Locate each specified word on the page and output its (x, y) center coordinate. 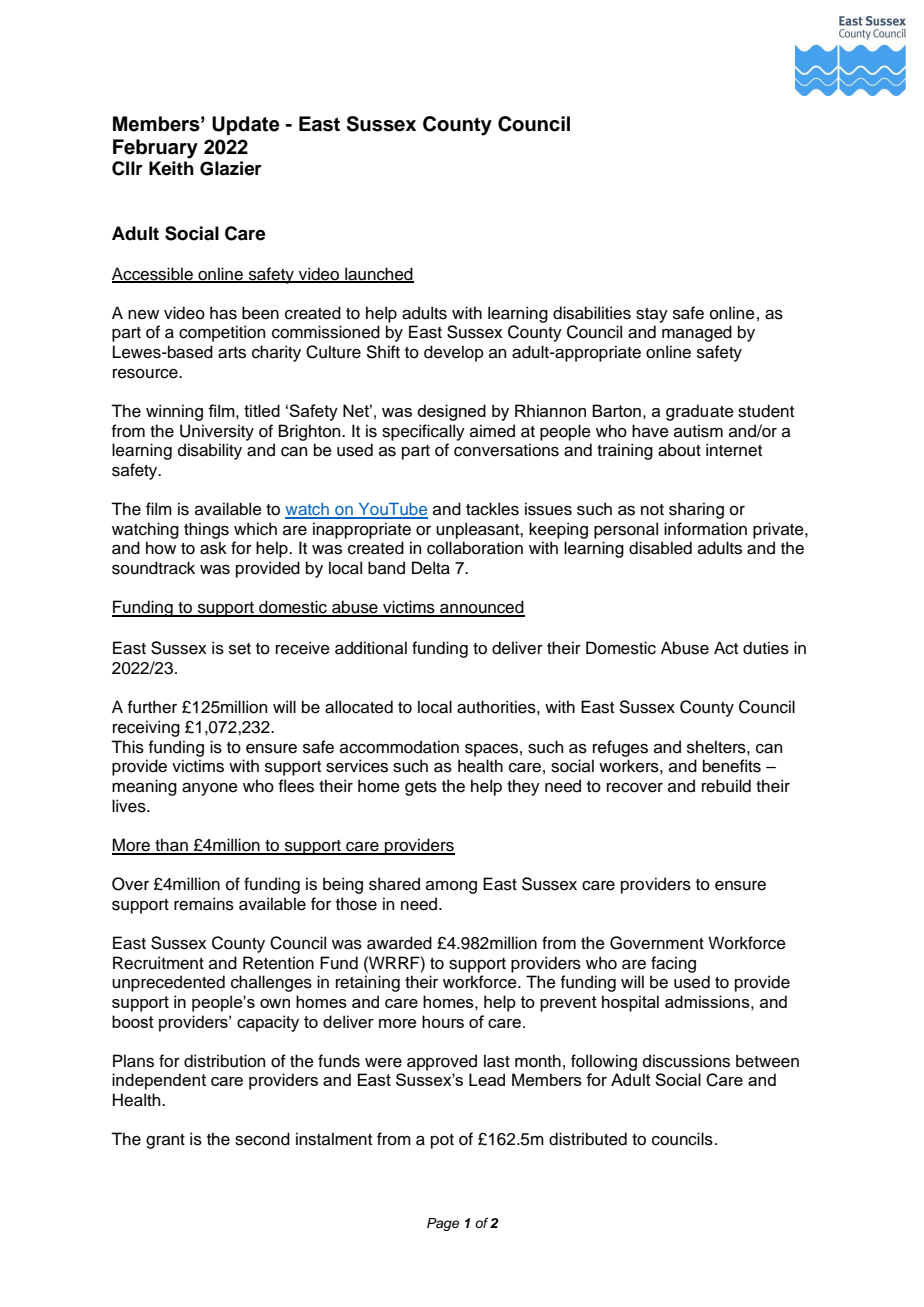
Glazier (231, 168)
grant (165, 1141)
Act (726, 648)
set (240, 649)
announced (481, 608)
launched (378, 274)
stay (652, 315)
